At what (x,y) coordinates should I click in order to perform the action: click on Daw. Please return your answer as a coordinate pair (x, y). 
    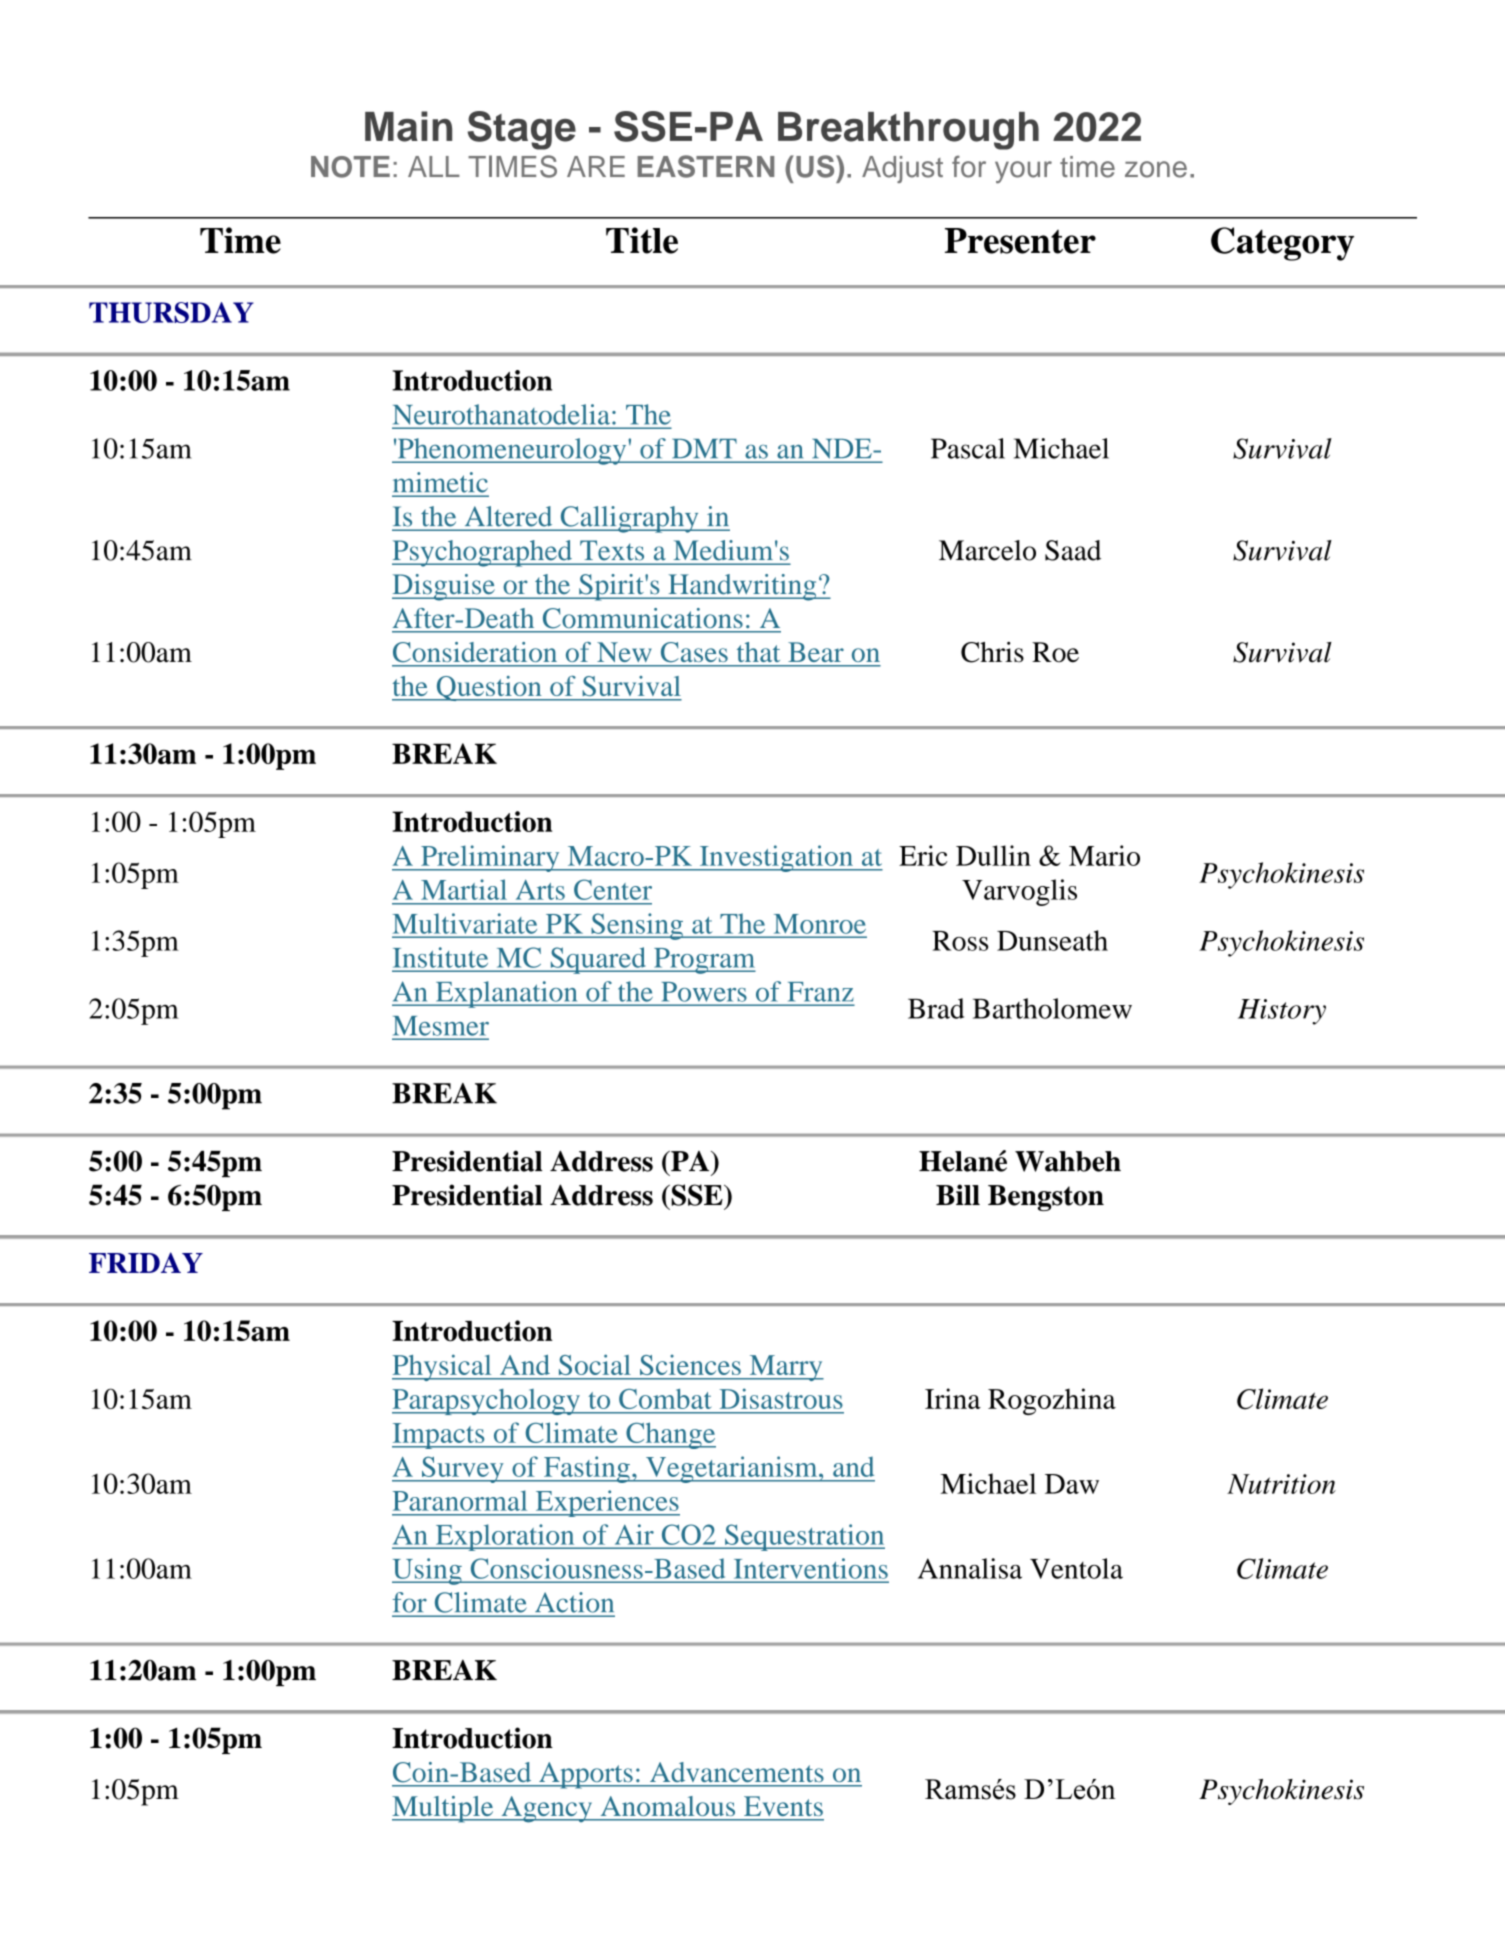
    Looking at the image, I should click on (1072, 1484).
